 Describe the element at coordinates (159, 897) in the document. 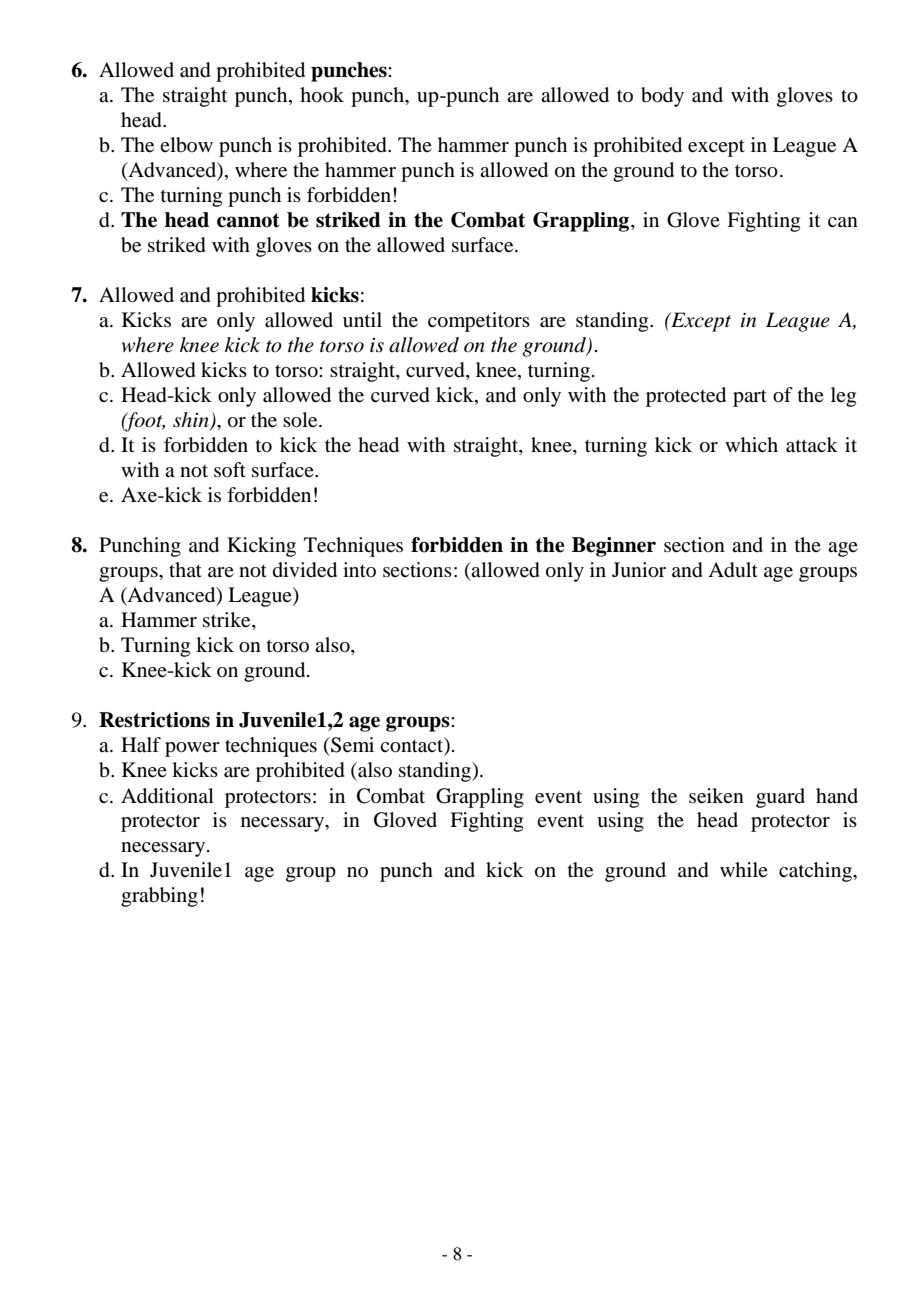

I see `grabbing` at that location.
